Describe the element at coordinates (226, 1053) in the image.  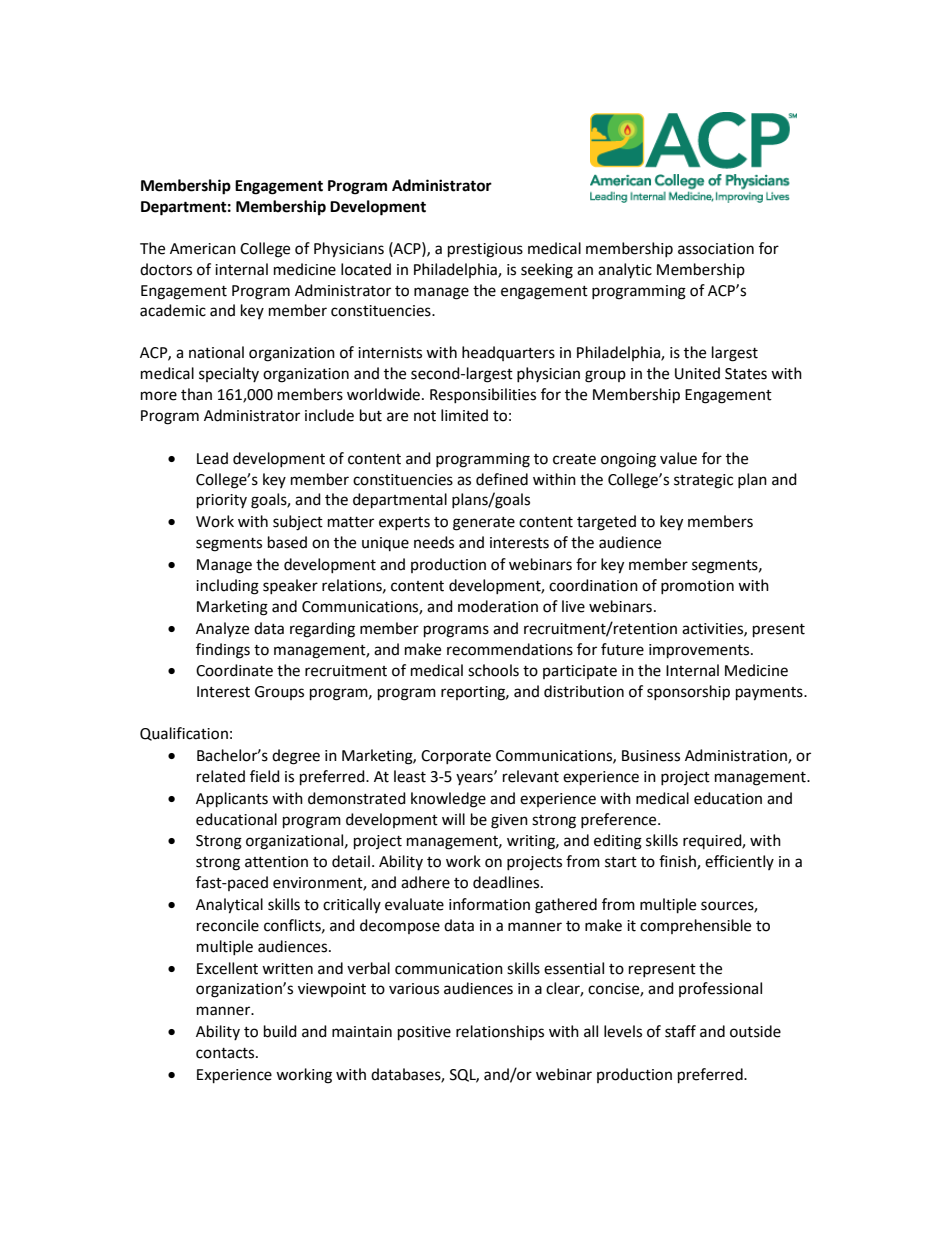
I see `contacts` at that location.
